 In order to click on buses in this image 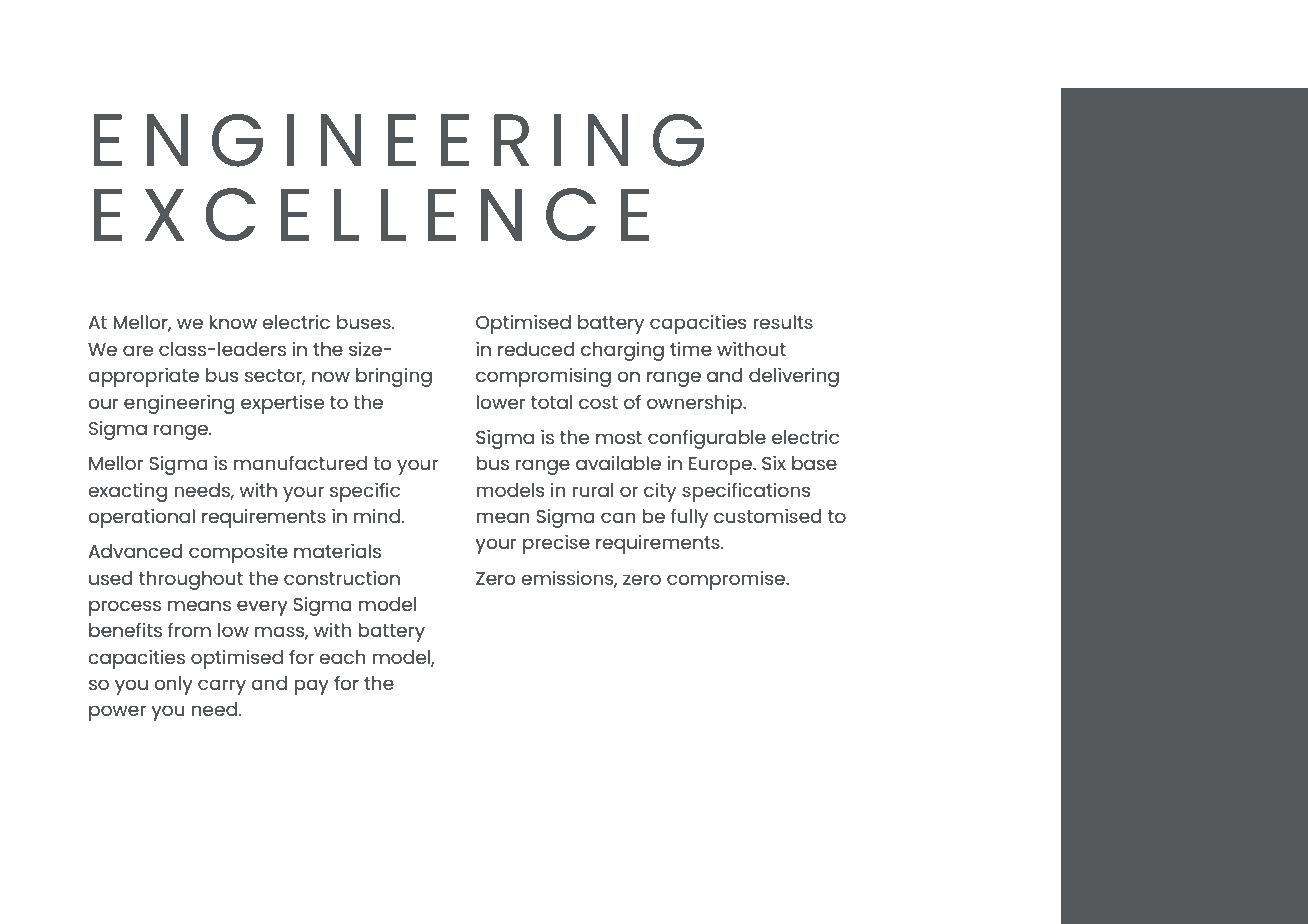, I will do `click(365, 322)`.
